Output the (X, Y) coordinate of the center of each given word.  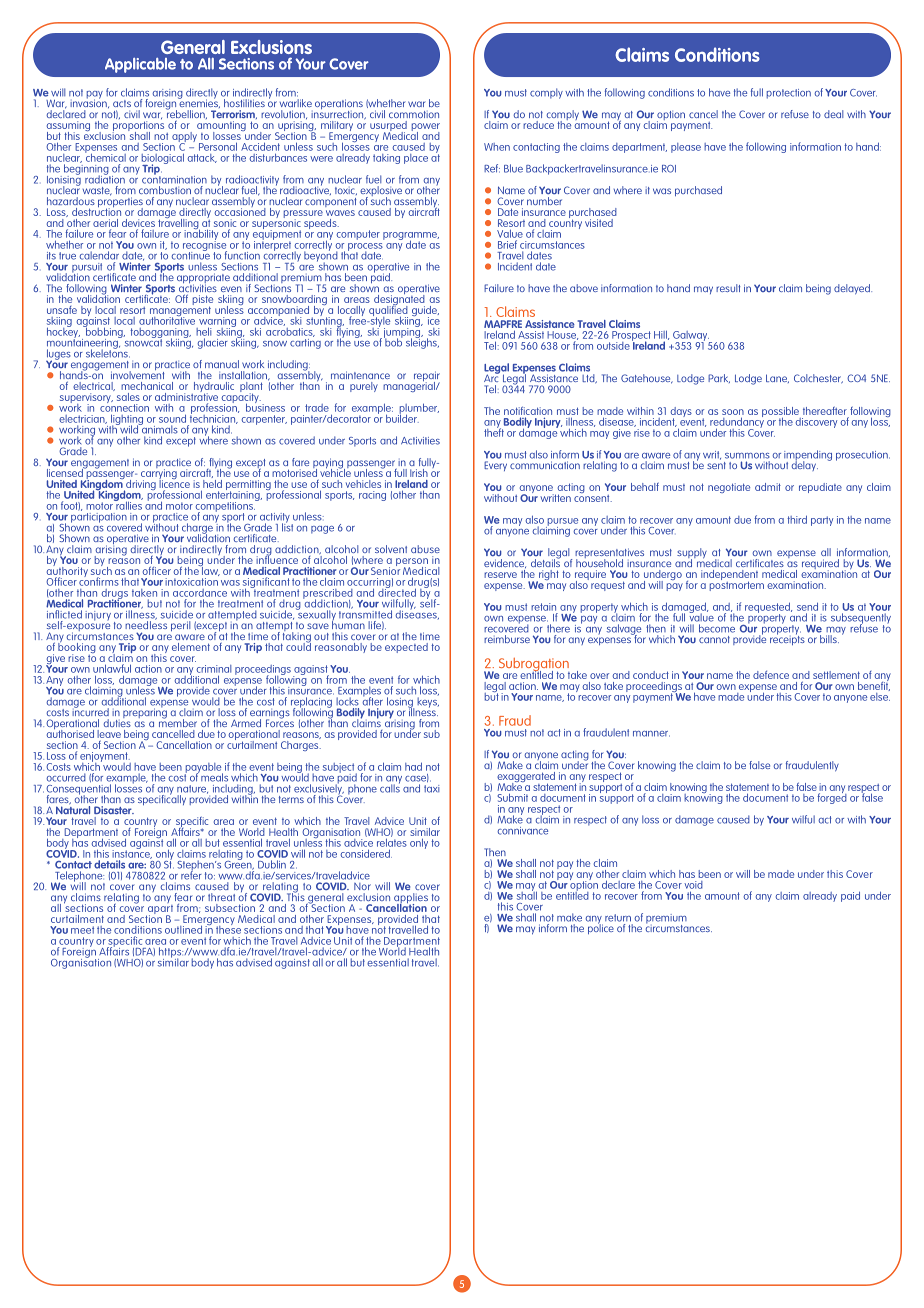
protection (789, 94)
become (717, 628)
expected (406, 648)
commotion (414, 114)
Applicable (140, 65)
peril (179, 627)
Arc (492, 377)
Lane (777, 378)
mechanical (147, 386)
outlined (183, 929)
